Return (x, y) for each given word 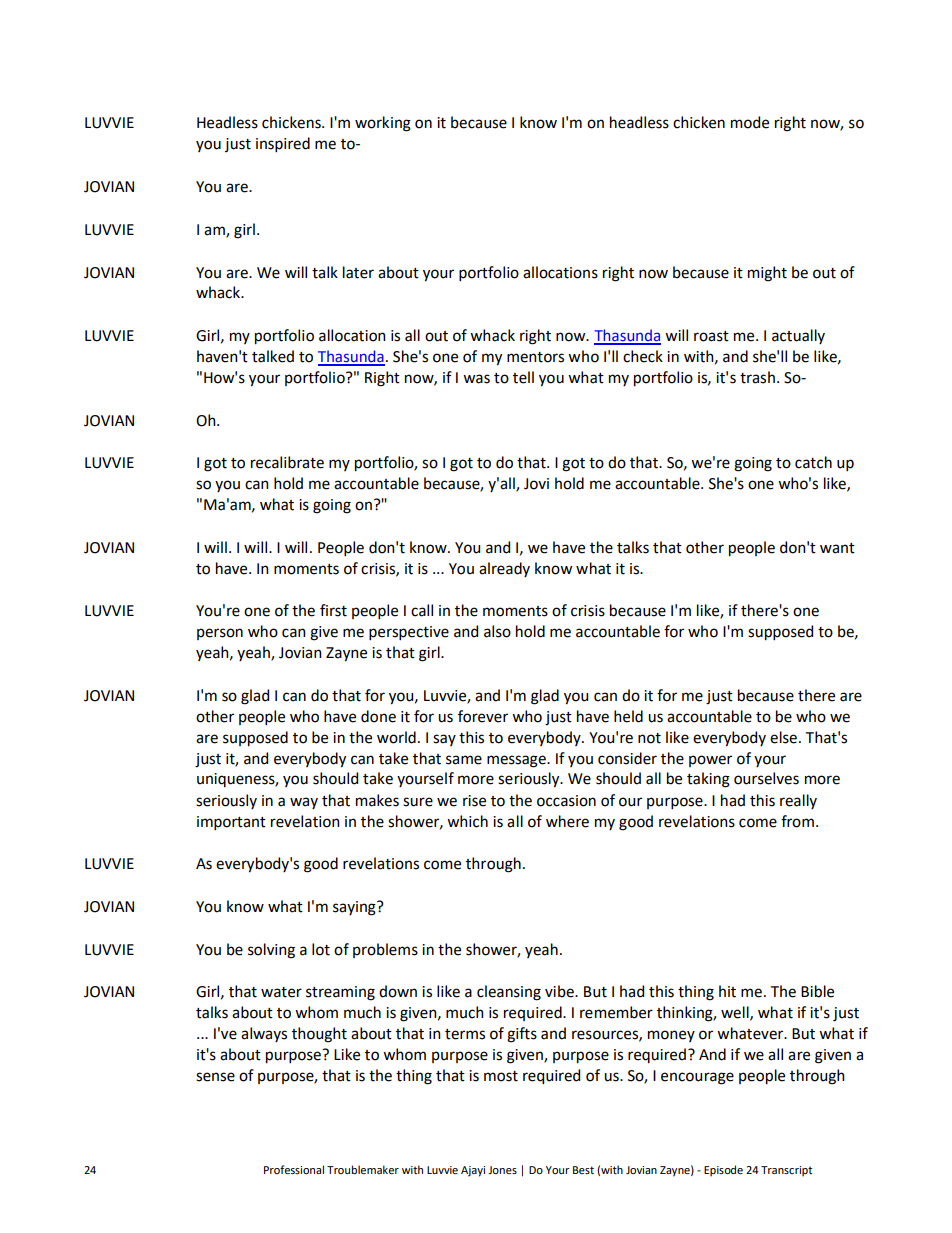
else (783, 737)
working (383, 124)
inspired (283, 144)
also (497, 631)
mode (750, 122)
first (333, 610)
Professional (294, 1169)
